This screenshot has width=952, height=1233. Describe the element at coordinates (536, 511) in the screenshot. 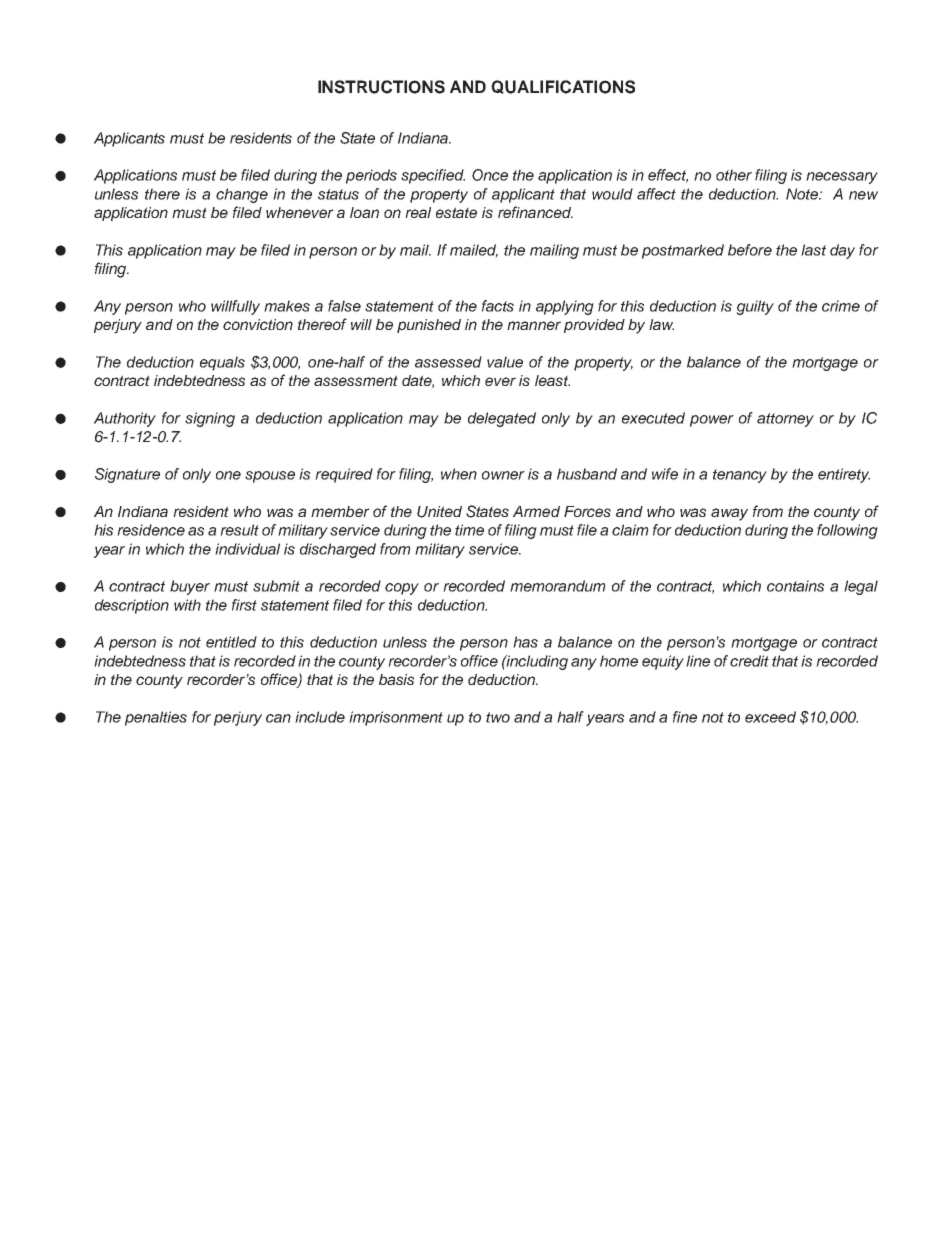

I see `Armed` at that location.
